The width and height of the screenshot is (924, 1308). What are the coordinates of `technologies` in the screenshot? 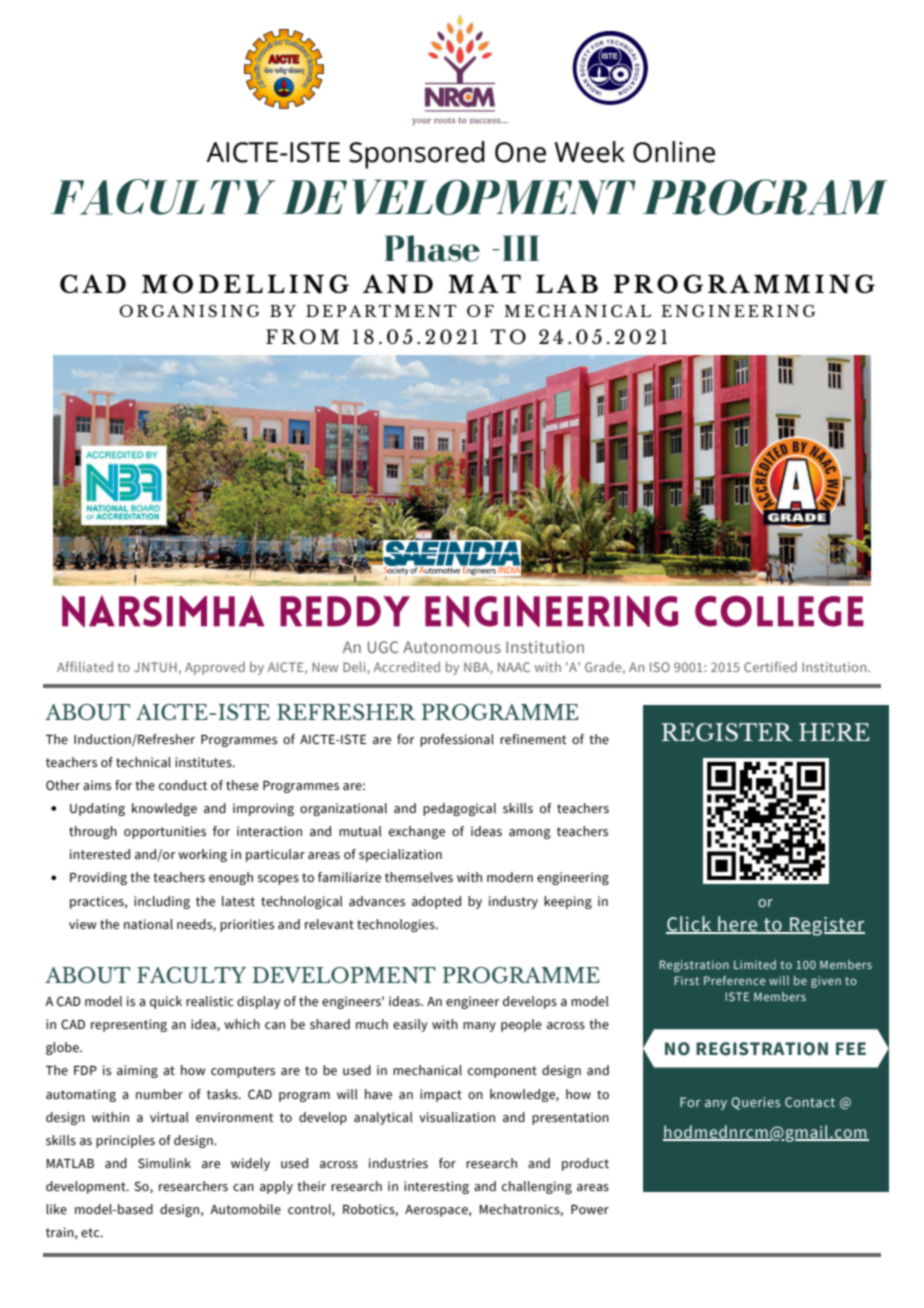 It's located at (397, 925).
